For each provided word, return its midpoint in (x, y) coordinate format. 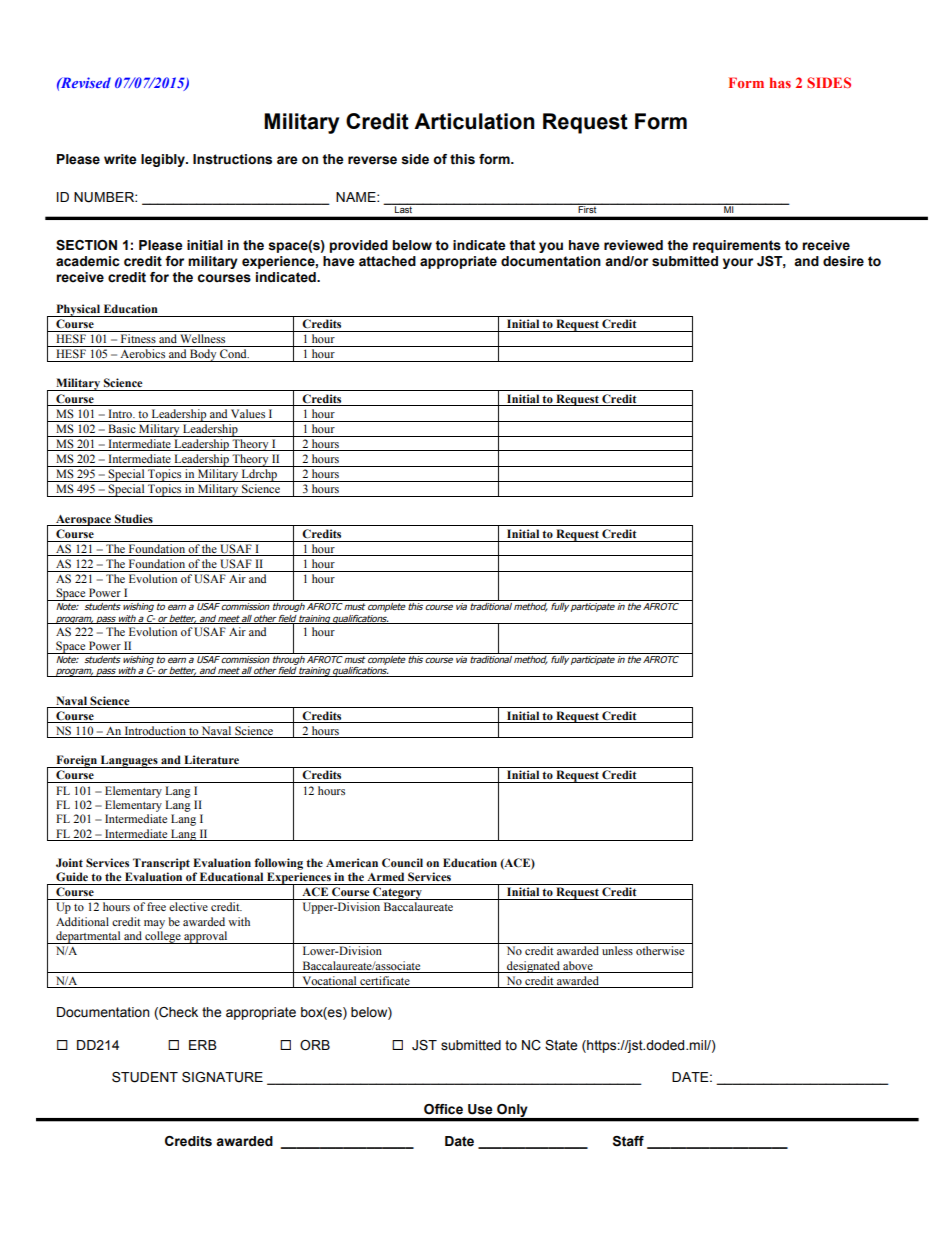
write (120, 159)
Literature (211, 759)
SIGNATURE (222, 1077)
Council (402, 862)
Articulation (474, 121)
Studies (134, 518)
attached (387, 261)
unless (617, 950)
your (738, 263)
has (780, 82)
